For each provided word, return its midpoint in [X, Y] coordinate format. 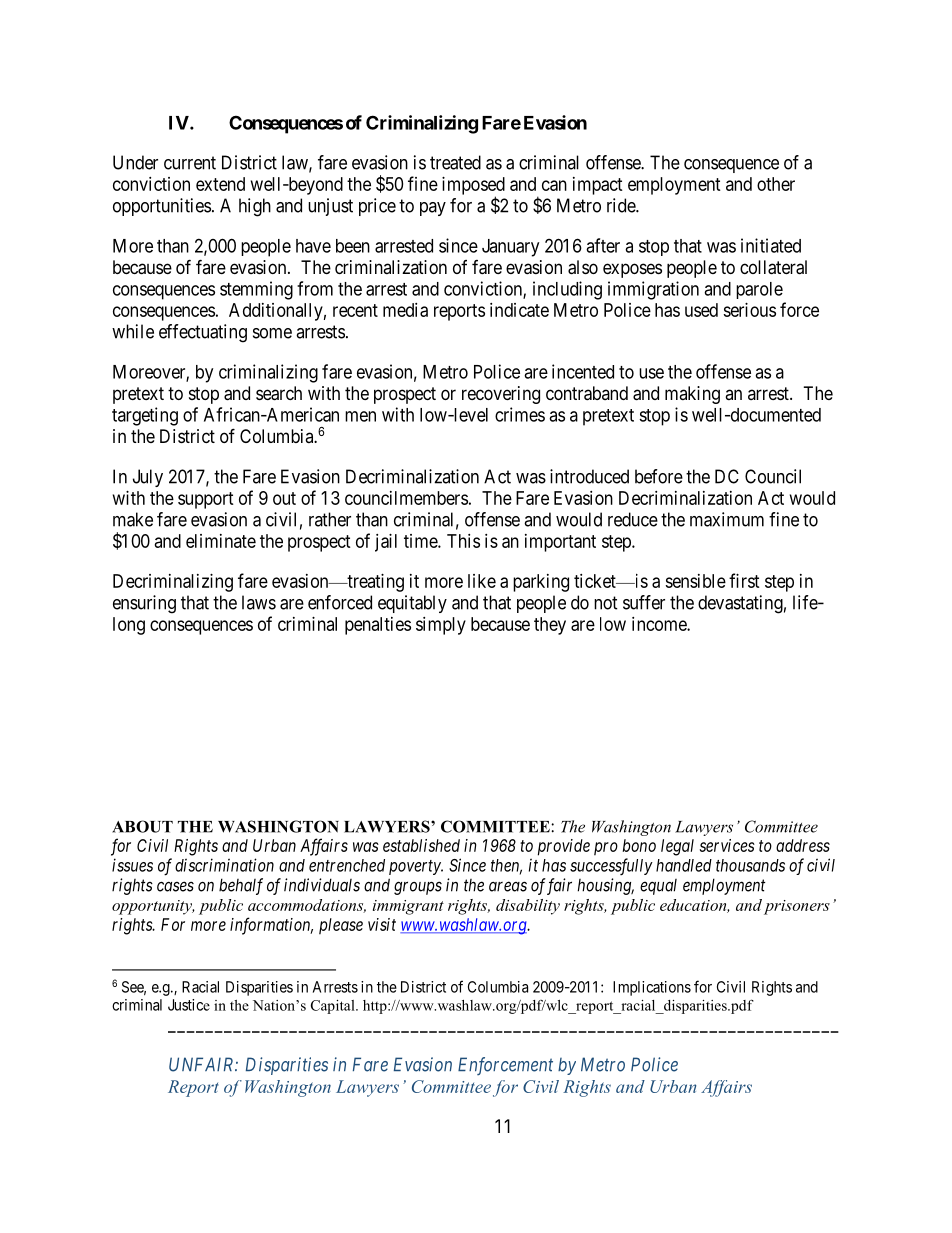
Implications [652, 988]
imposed [473, 187]
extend [220, 184]
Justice [189, 1005]
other [776, 184]
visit [382, 924]
